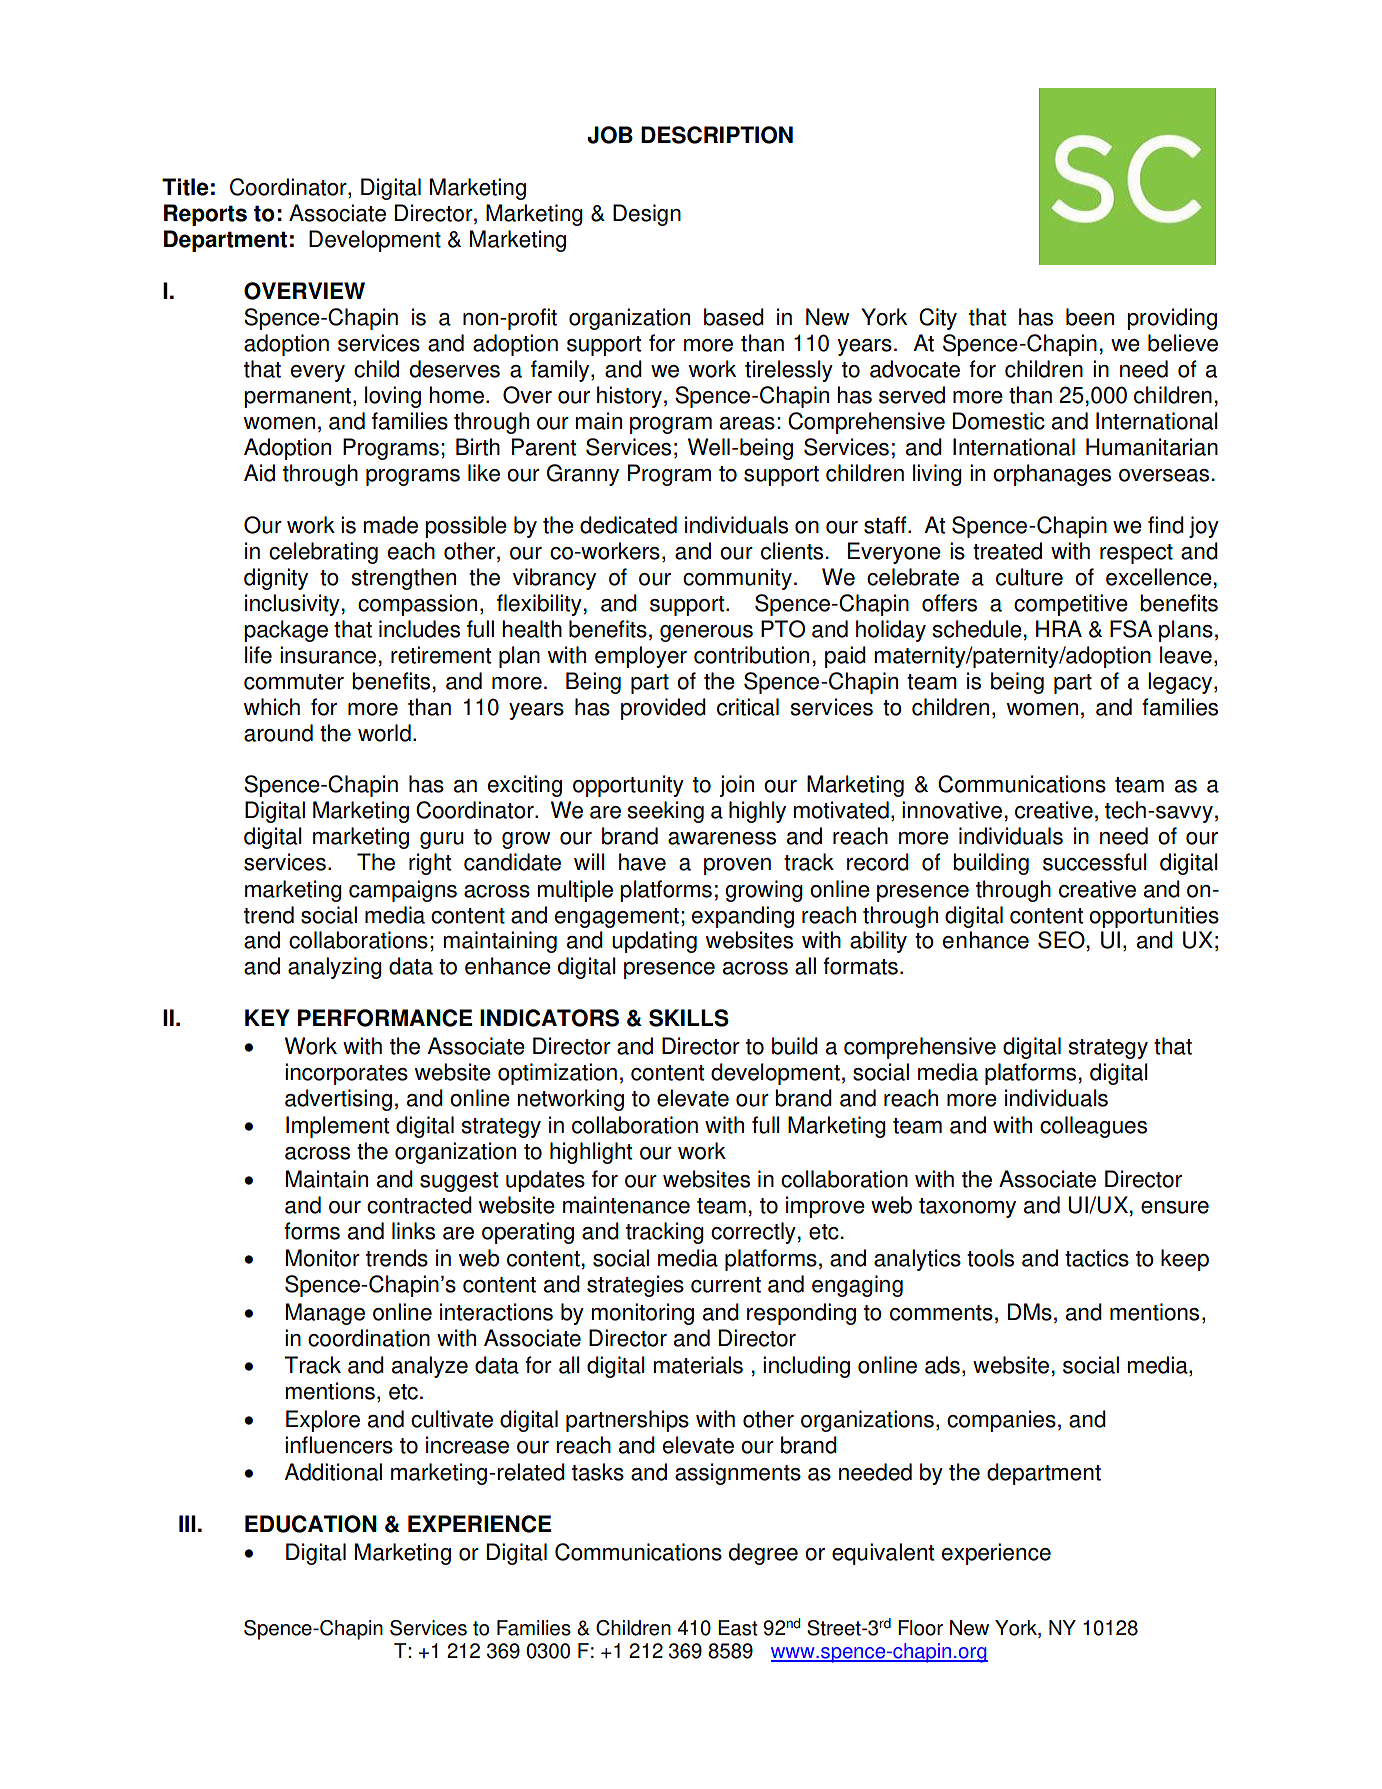  Describe the element at coordinates (1059, 628) in the screenshot. I see `HRA` at that location.
